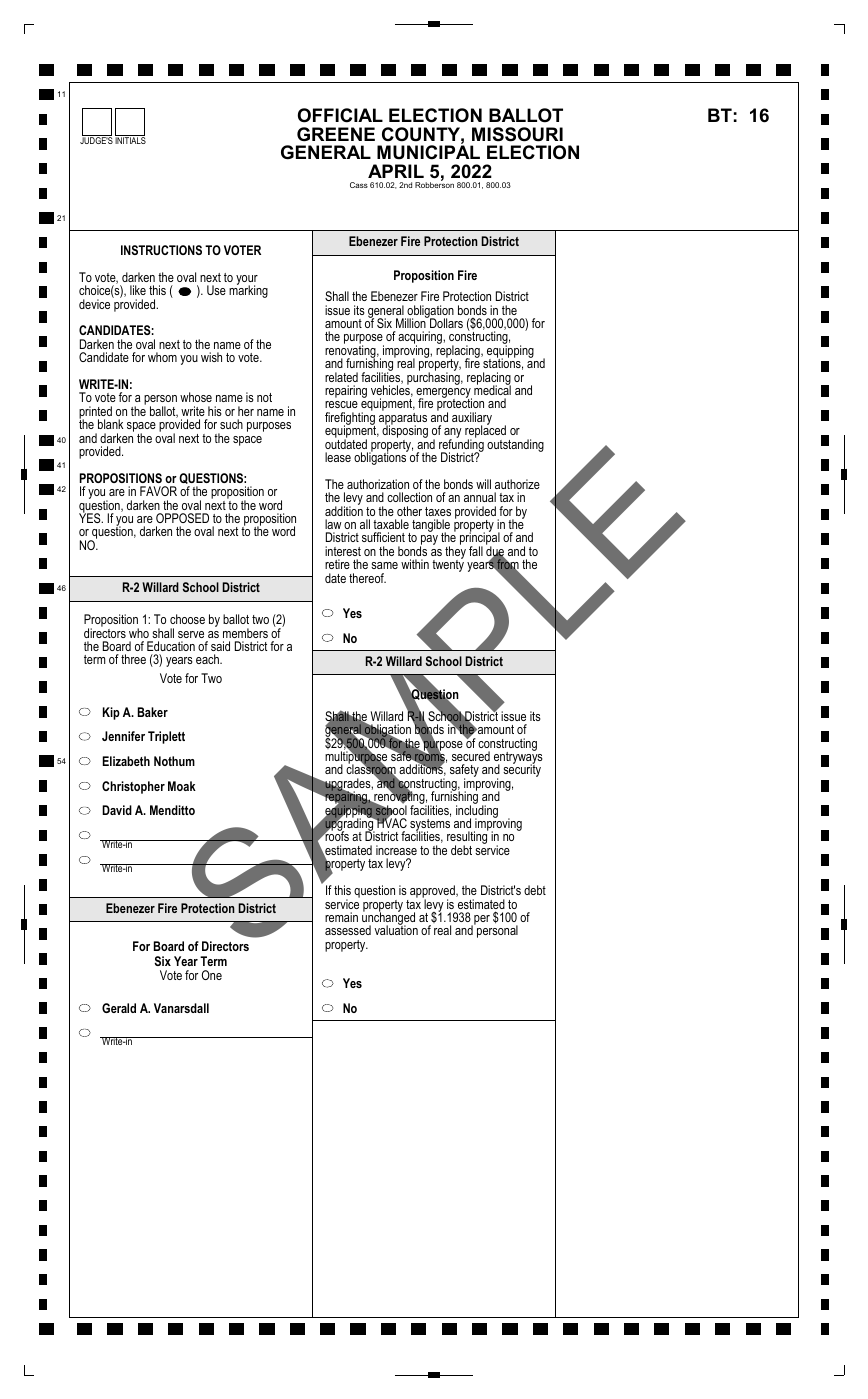 Image resolution: width=868 pixels, height=1399 pixels. What do you see at coordinates (336, 134) in the screenshot?
I see `GREENE` at bounding box center [336, 134].
